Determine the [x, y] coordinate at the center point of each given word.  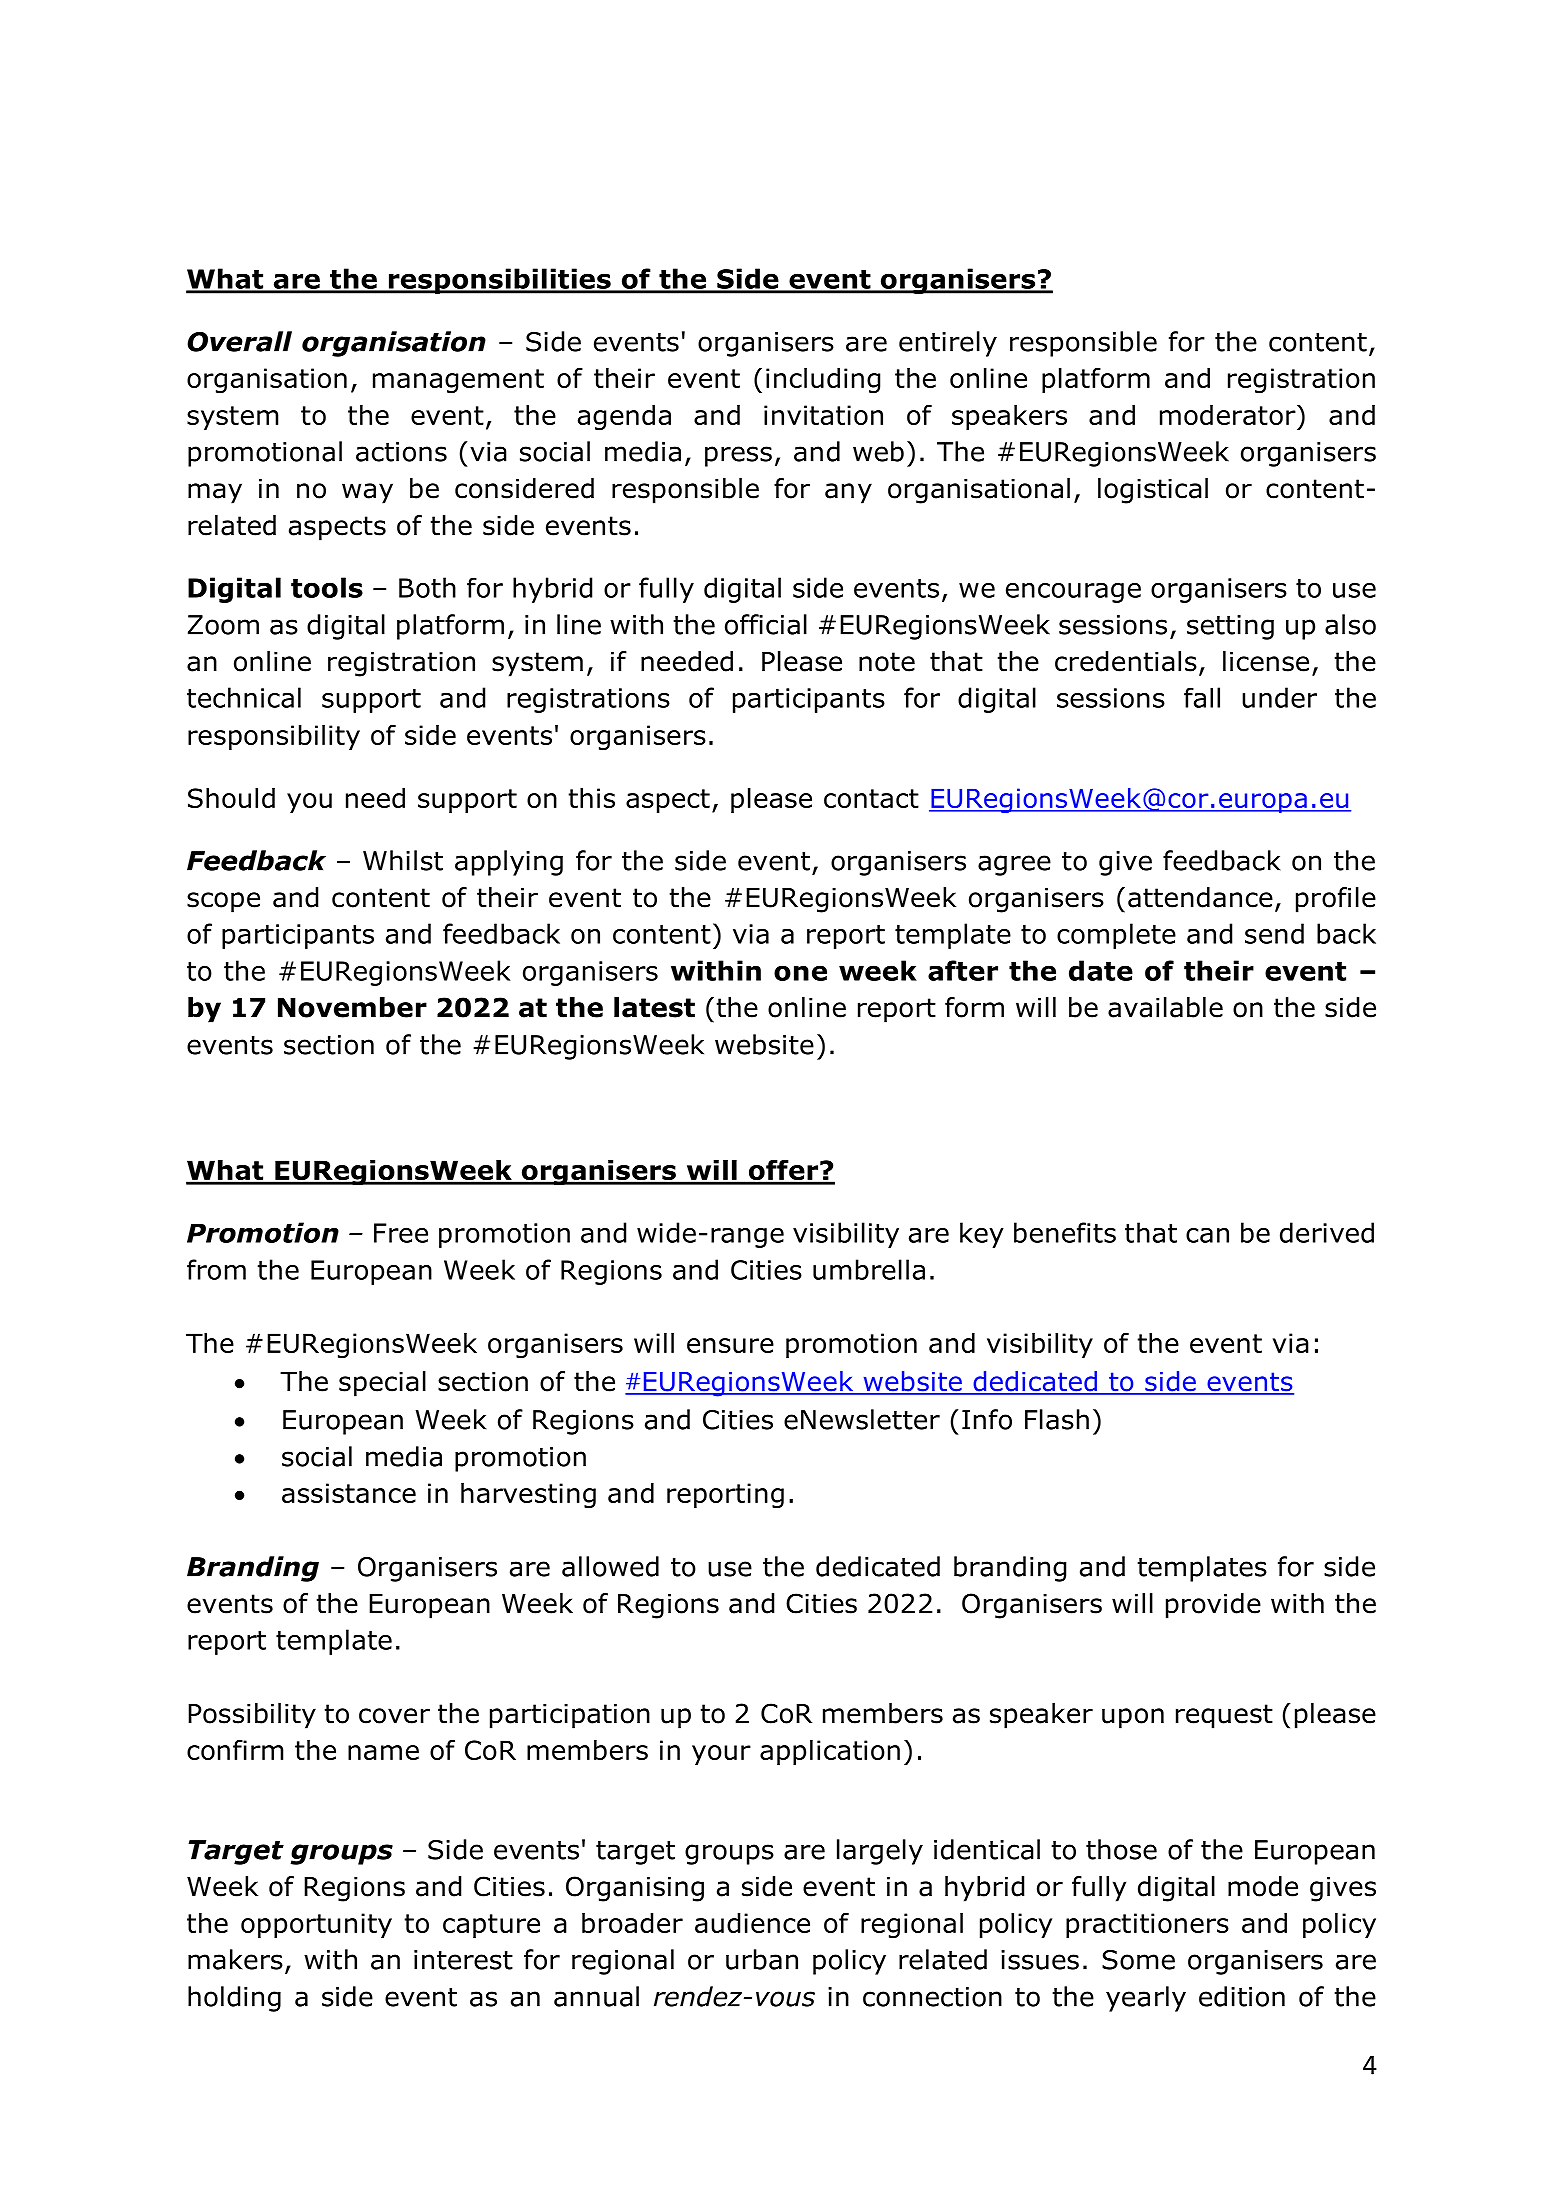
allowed [610, 1566]
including [823, 380]
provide [1213, 1606]
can [1207, 1235]
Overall [239, 341]
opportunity [316, 1925]
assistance [349, 1493]
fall [1202, 697]
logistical [1153, 491]
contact [871, 798]
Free [401, 1233]
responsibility [274, 737]
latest [654, 1007]
